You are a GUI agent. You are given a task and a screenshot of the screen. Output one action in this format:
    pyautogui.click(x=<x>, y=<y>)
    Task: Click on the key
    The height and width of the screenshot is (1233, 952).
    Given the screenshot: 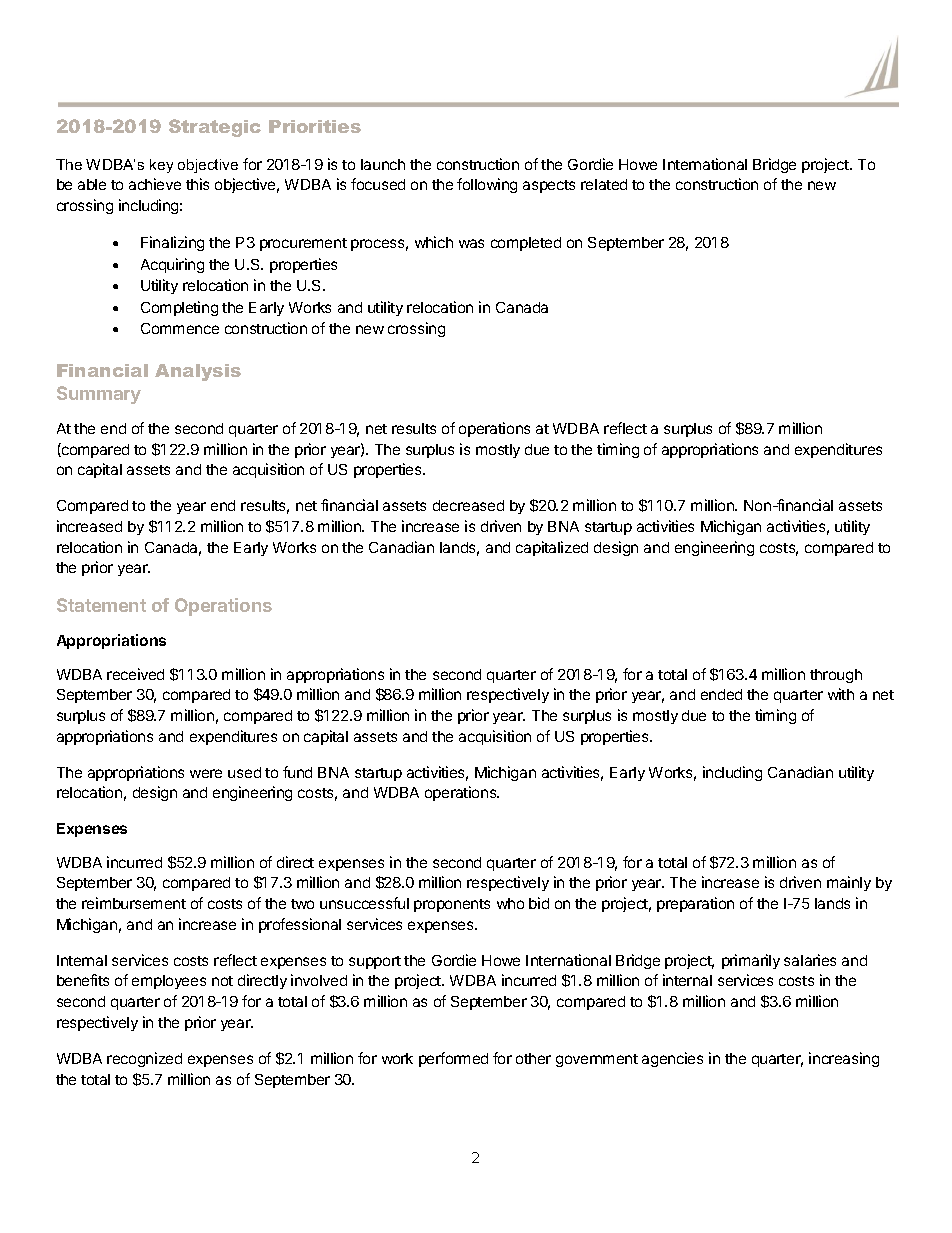 What is the action you would take?
    pyautogui.click(x=161, y=166)
